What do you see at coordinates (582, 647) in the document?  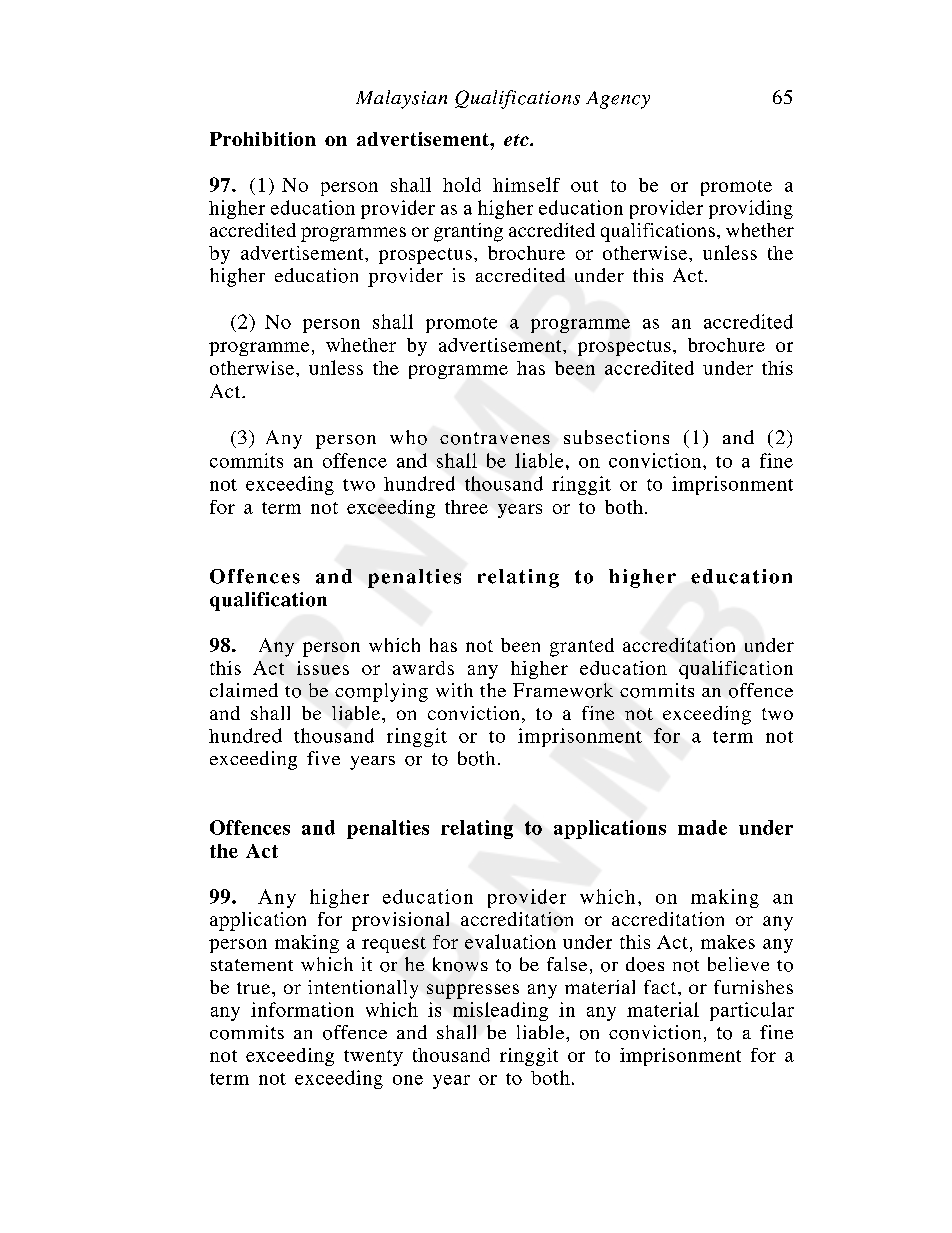 I see `granted` at bounding box center [582, 647].
